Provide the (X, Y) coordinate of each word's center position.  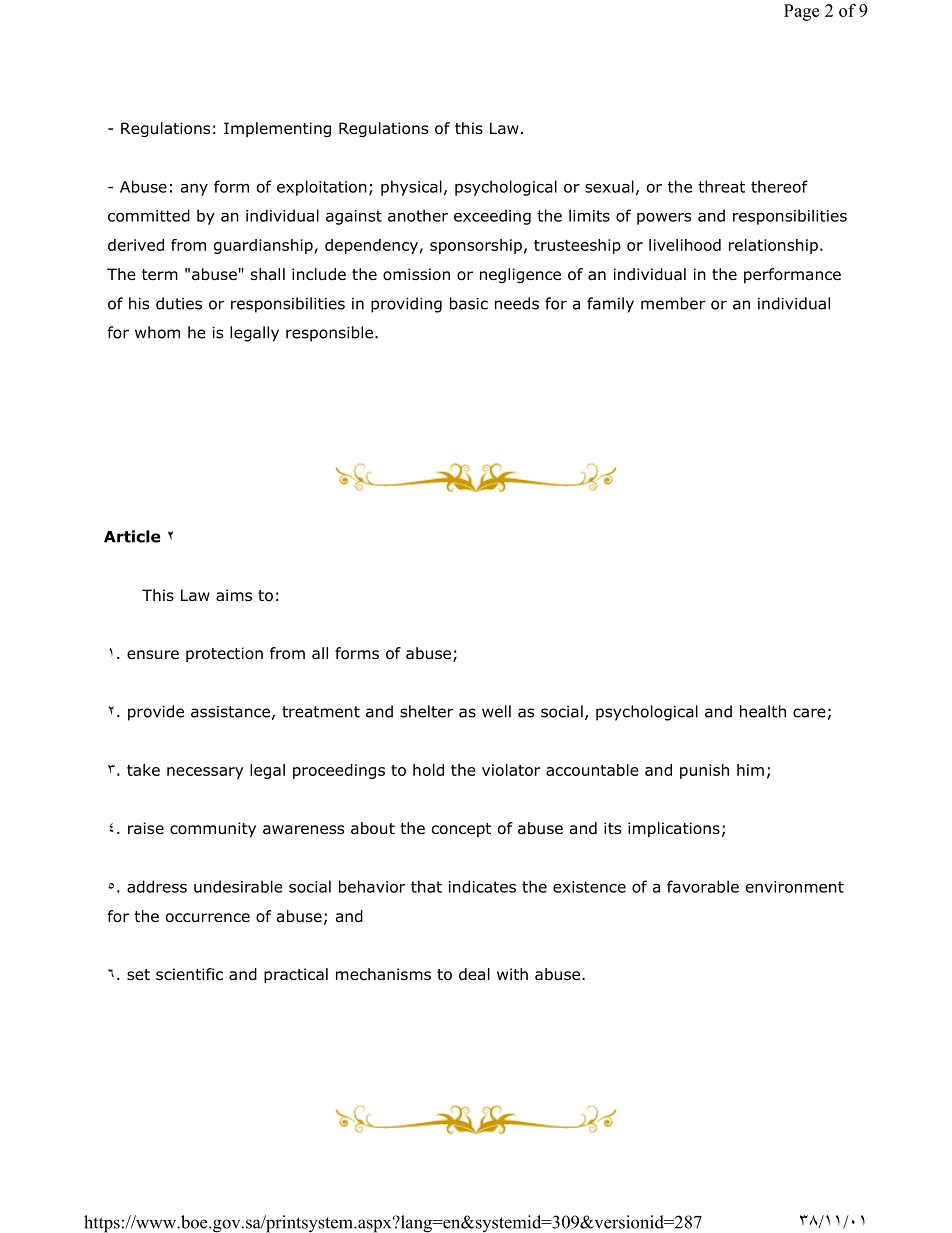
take (143, 770)
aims (234, 595)
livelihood (685, 245)
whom (157, 332)
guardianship (263, 246)
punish (704, 771)
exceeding (492, 217)
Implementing (277, 129)
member (673, 303)
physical (411, 188)
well (496, 711)
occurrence (208, 918)
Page (801, 12)
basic (469, 303)
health (763, 711)
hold (428, 770)
